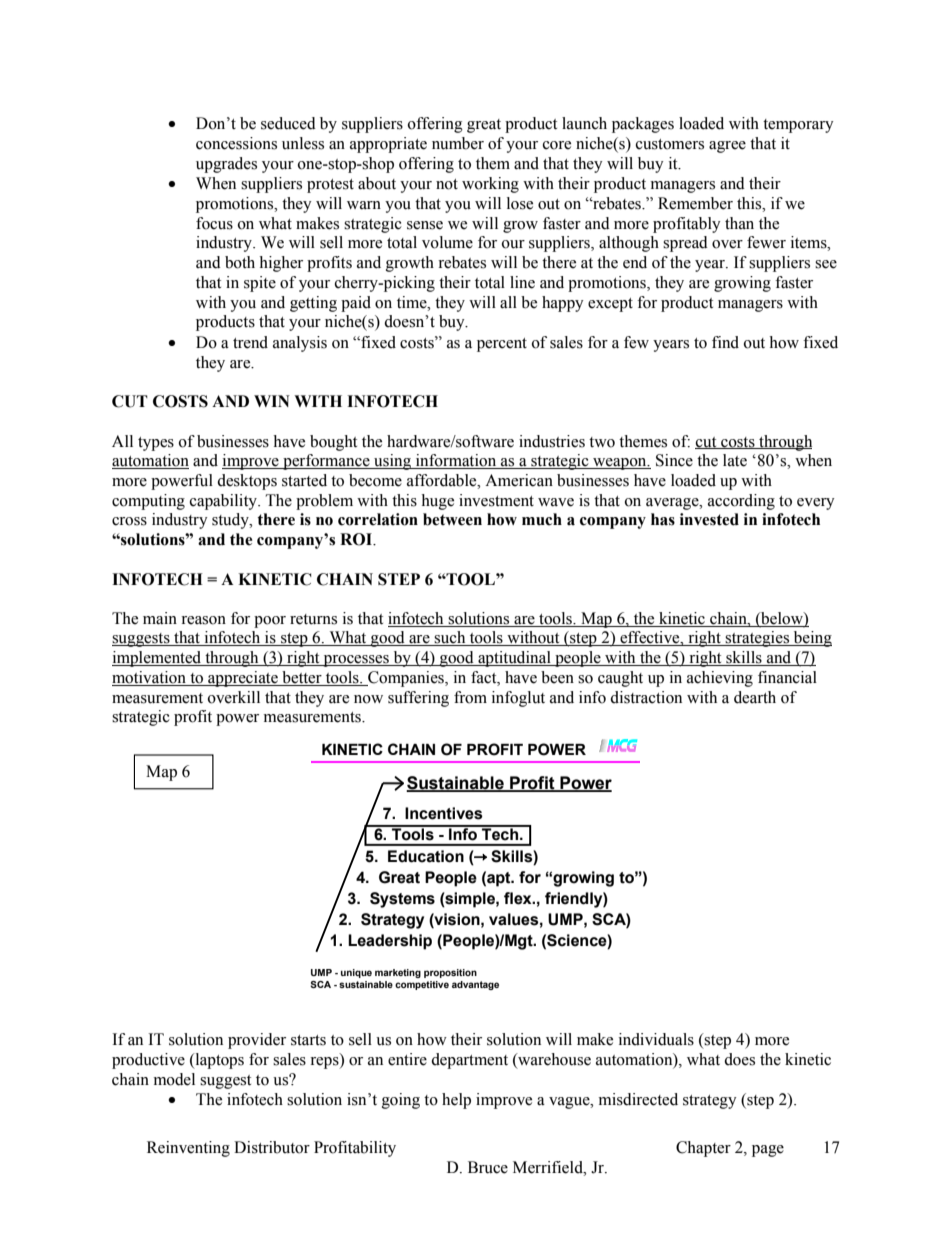 This page has width=952, height=1233. Describe the element at coordinates (226, 165) in the page. I see `upgrades` at that location.
